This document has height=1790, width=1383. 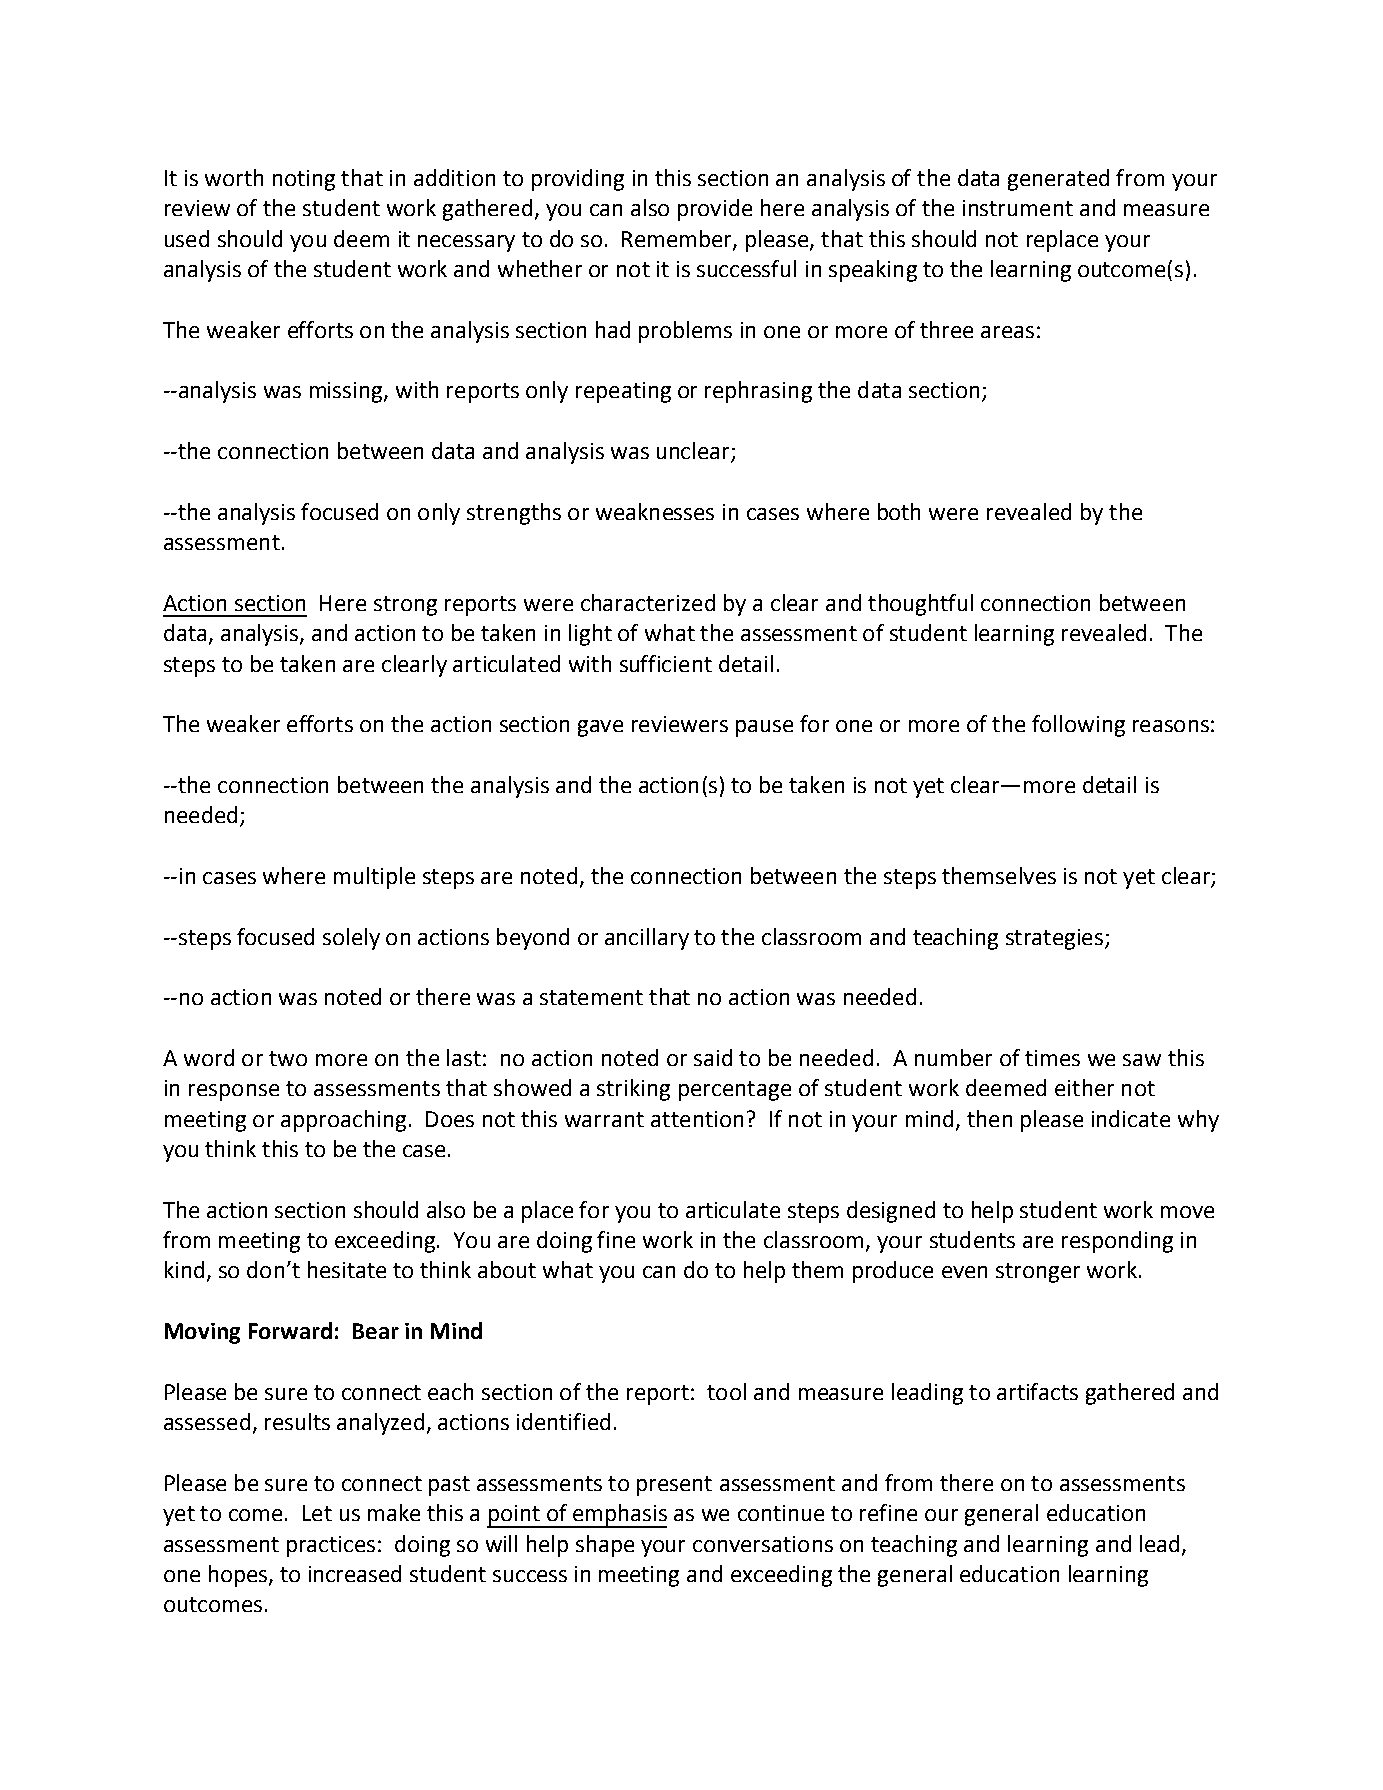 What do you see at coordinates (1058, 180) in the document?
I see `generated` at bounding box center [1058, 180].
